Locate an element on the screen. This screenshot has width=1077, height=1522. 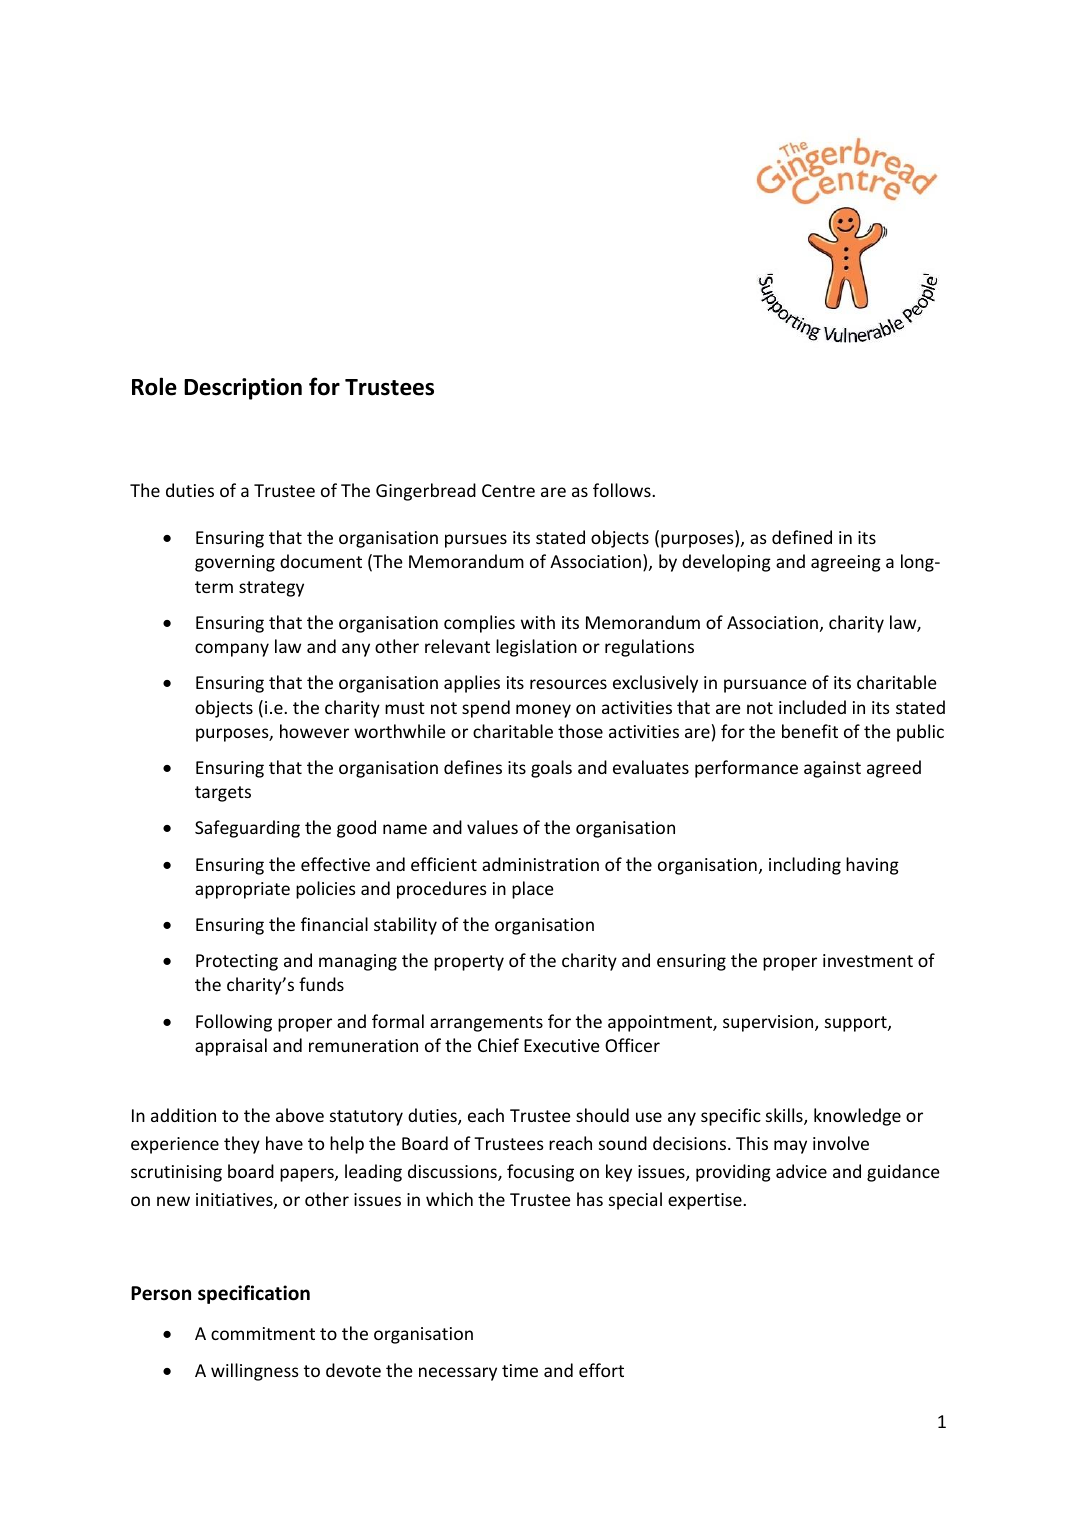
support is located at coordinates (857, 1024).
